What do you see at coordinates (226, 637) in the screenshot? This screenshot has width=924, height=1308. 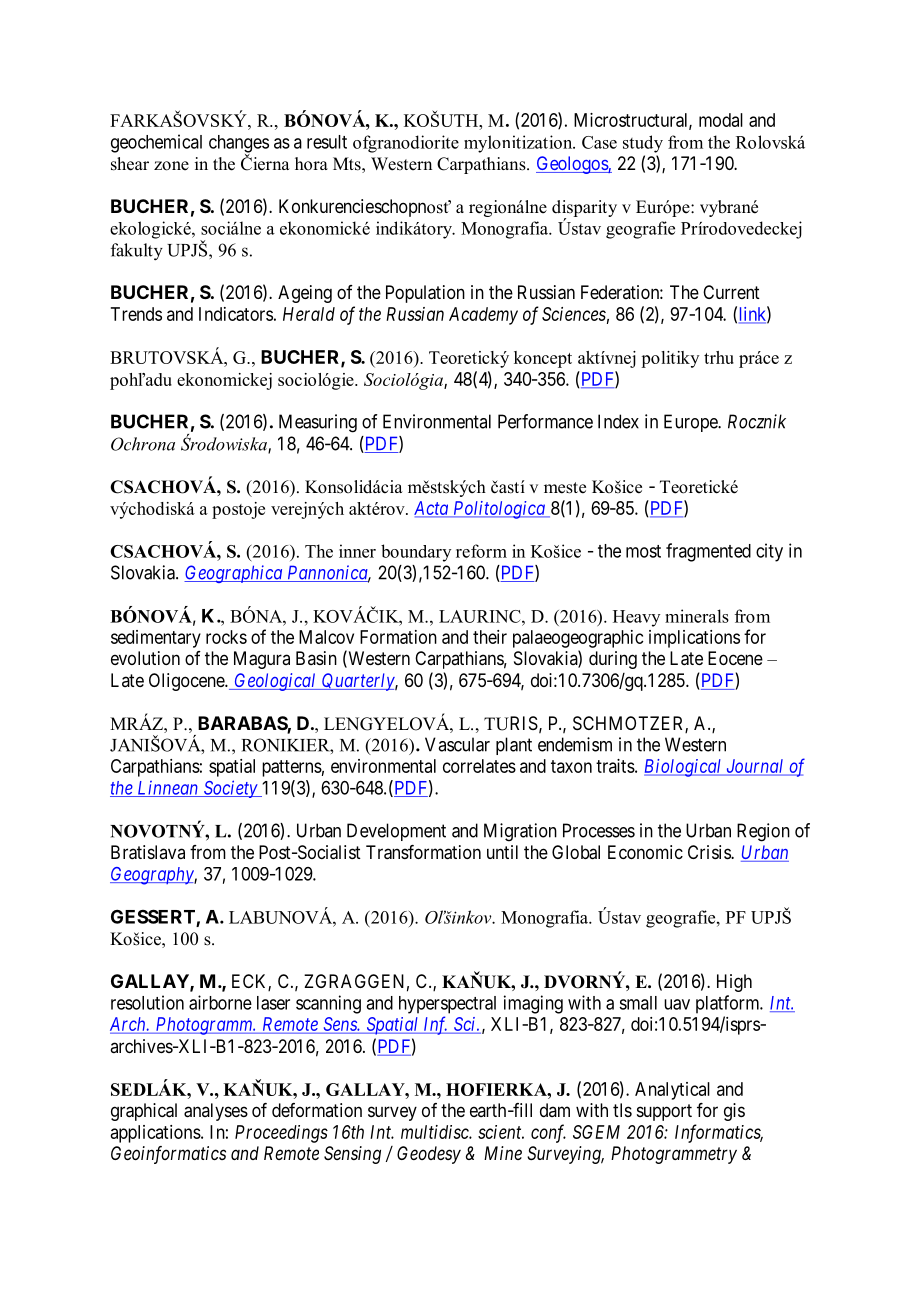 I see `rocks` at bounding box center [226, 637].
